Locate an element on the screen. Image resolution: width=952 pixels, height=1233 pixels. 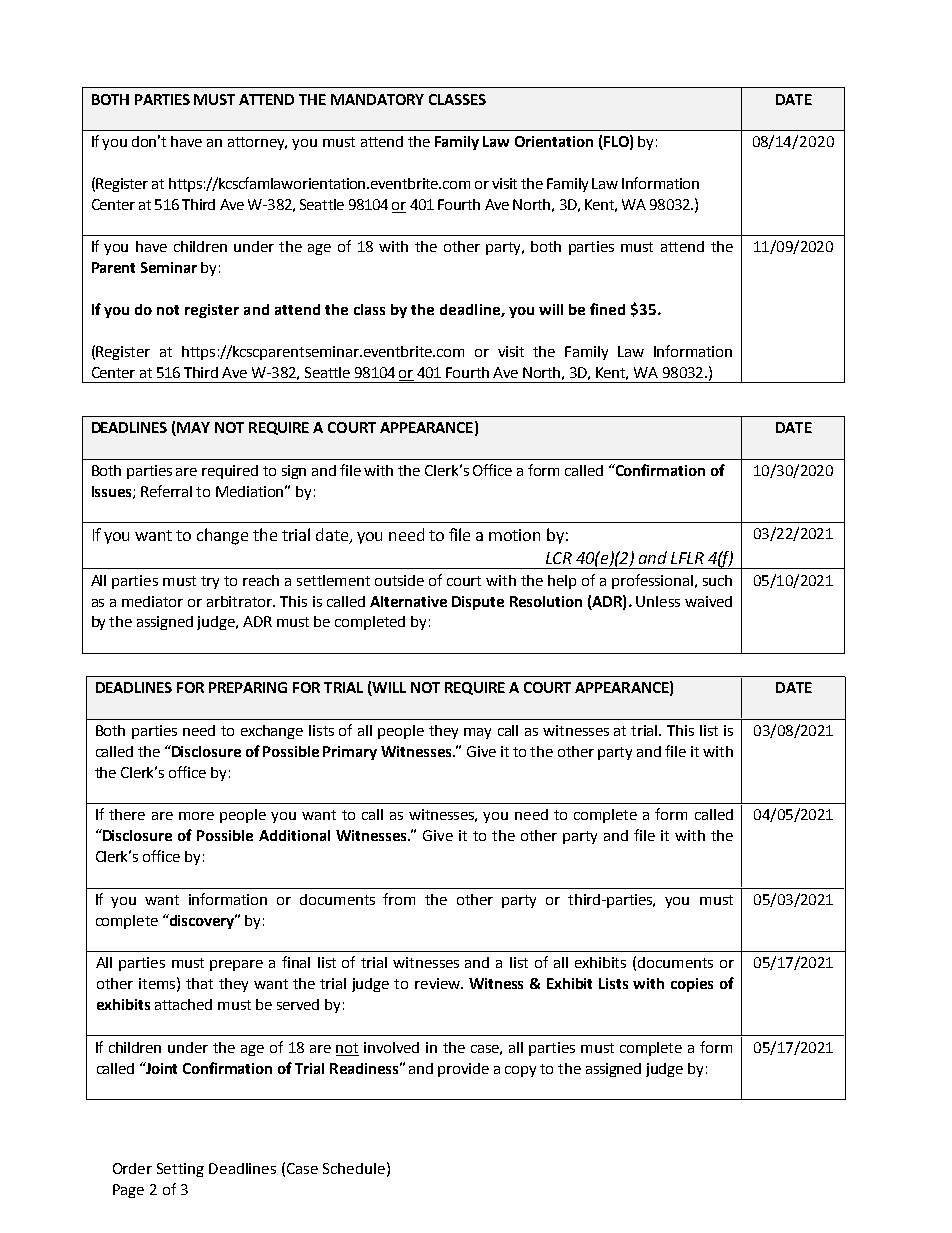
MANDATORY is located at coordinates (377, 99).
